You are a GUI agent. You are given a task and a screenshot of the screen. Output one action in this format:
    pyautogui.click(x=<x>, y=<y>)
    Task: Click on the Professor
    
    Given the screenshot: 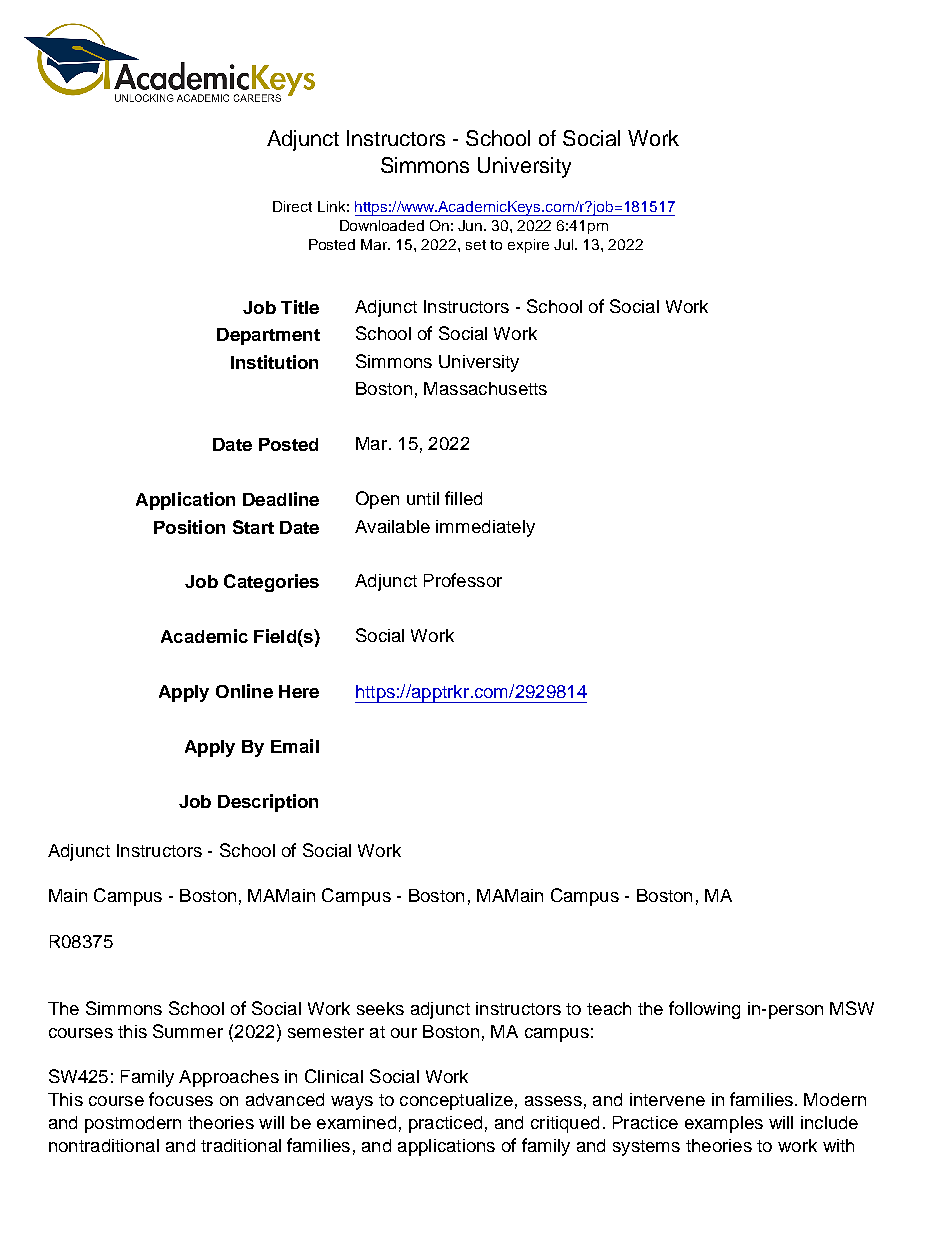 What is the action you would take?
    pyautogui.click(x=463, y=580)
